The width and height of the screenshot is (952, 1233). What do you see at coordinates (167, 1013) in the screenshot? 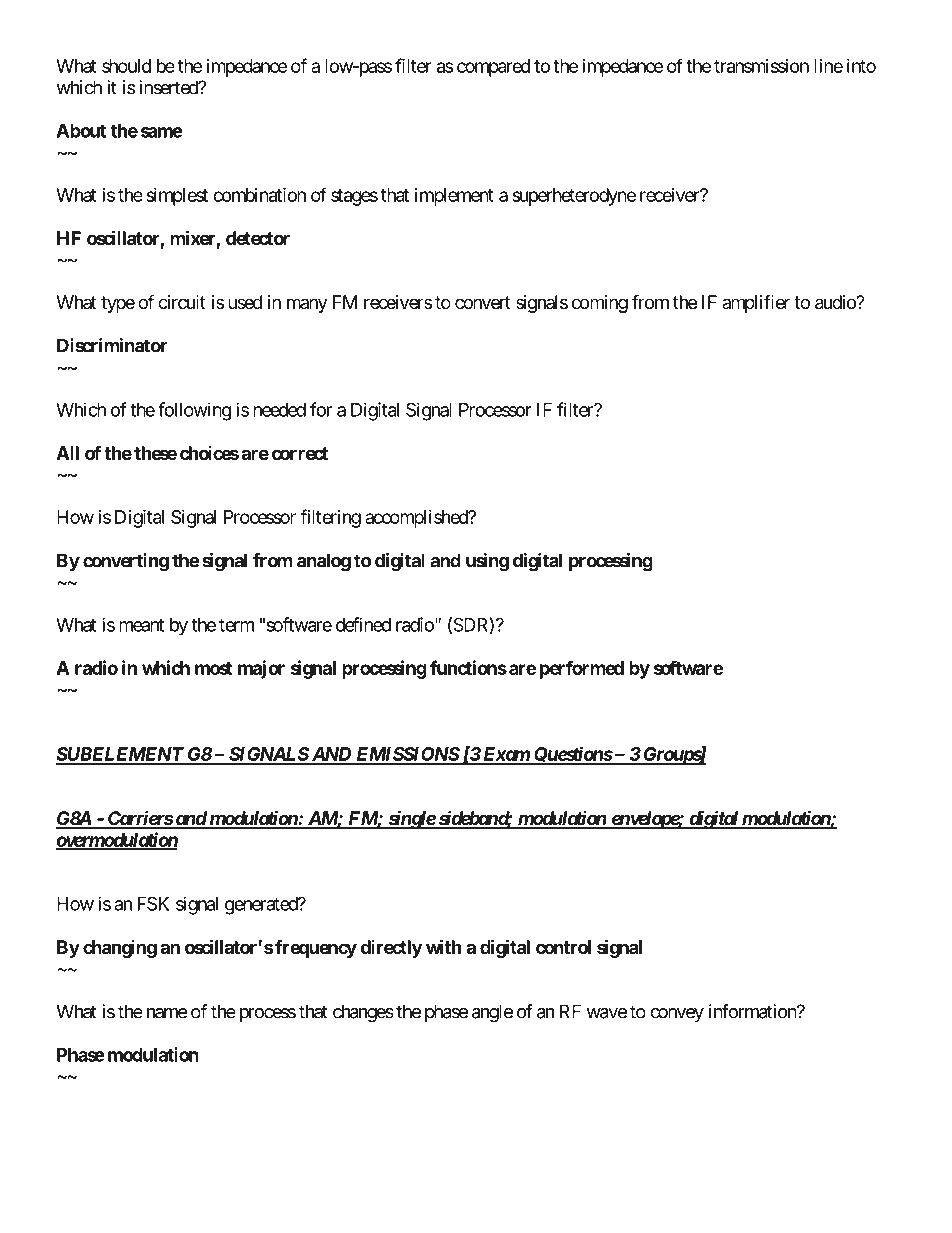
I see `name` at bounding box center [167, 1013].
